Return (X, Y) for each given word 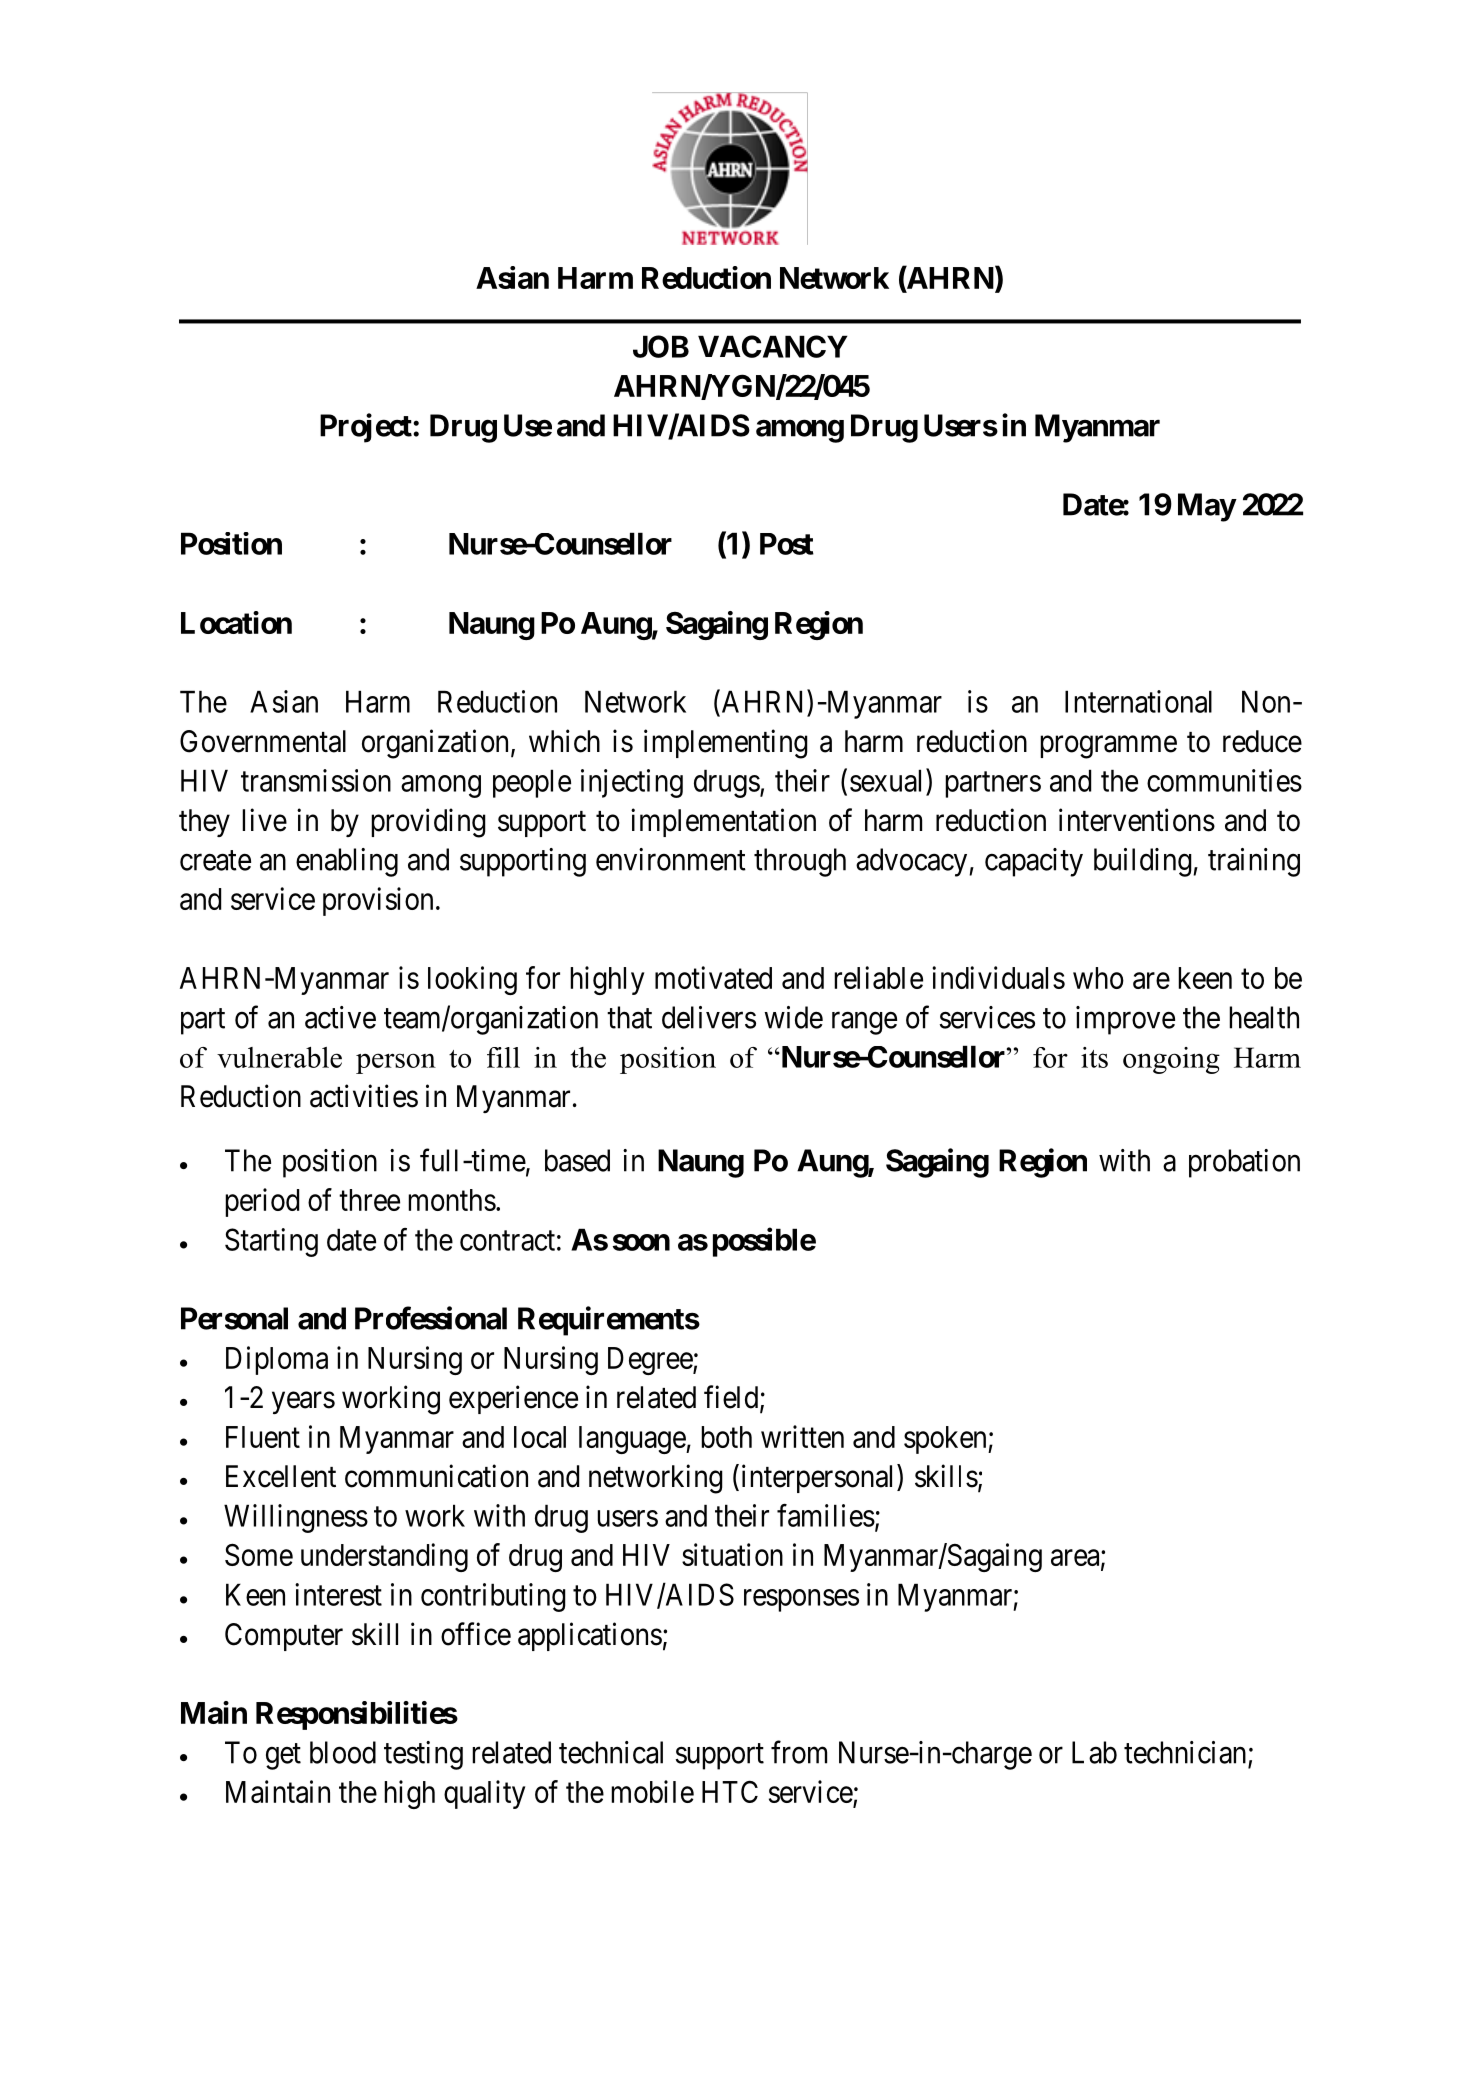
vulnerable (279, 1057)
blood (343, 1752)
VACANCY (773, 346)
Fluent (263, 1437)
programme (1108, 747)
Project (367, 428)
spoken (946, 1440)
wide (793, 1017)
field (732, 1398)
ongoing (1171, 1060)
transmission (316, 780)
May (1207, 507)
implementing (726, 744)
